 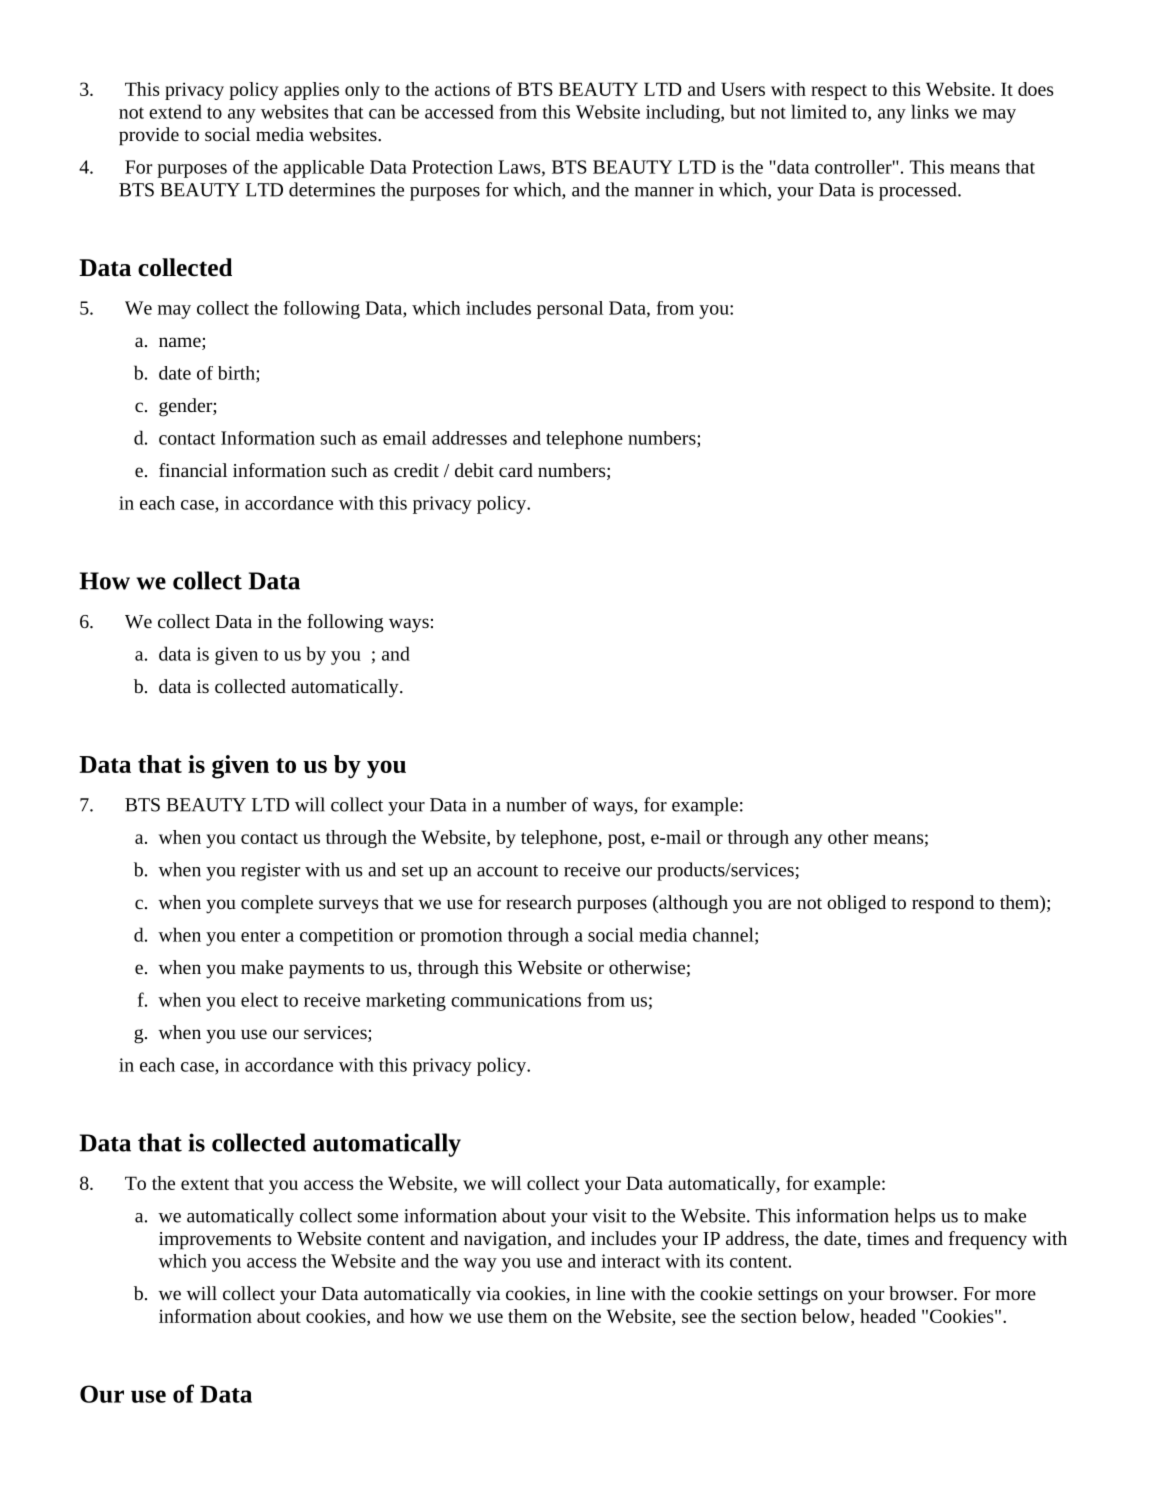 What do you see at coordinates (237, 374) in the page?
I see `birth` at bounding box center [237, 374].
